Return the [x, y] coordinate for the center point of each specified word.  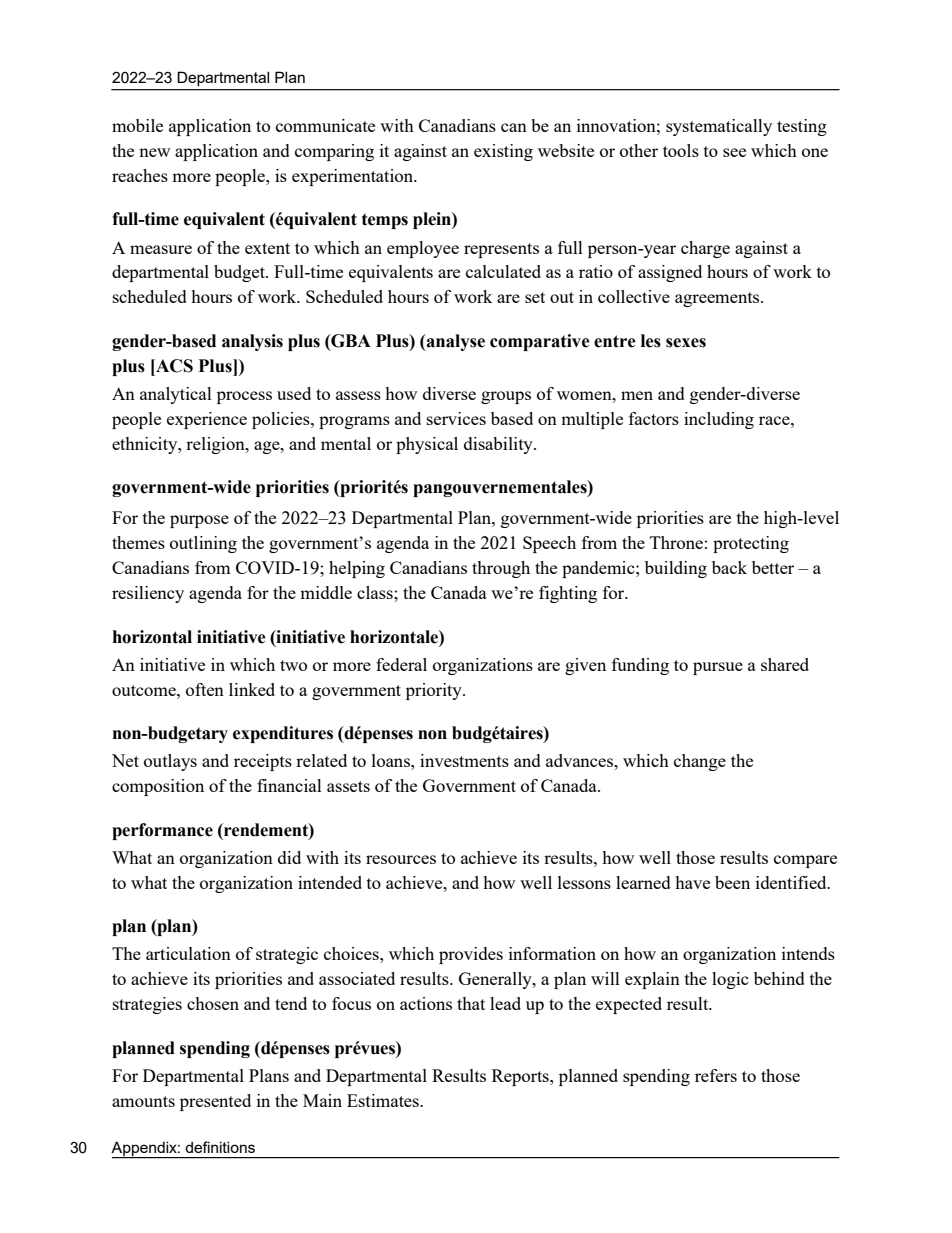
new [154, 152]
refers [716, 1075]
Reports [521, 1077]
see [734, 152]
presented [215, 1102]
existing [503, 152]
